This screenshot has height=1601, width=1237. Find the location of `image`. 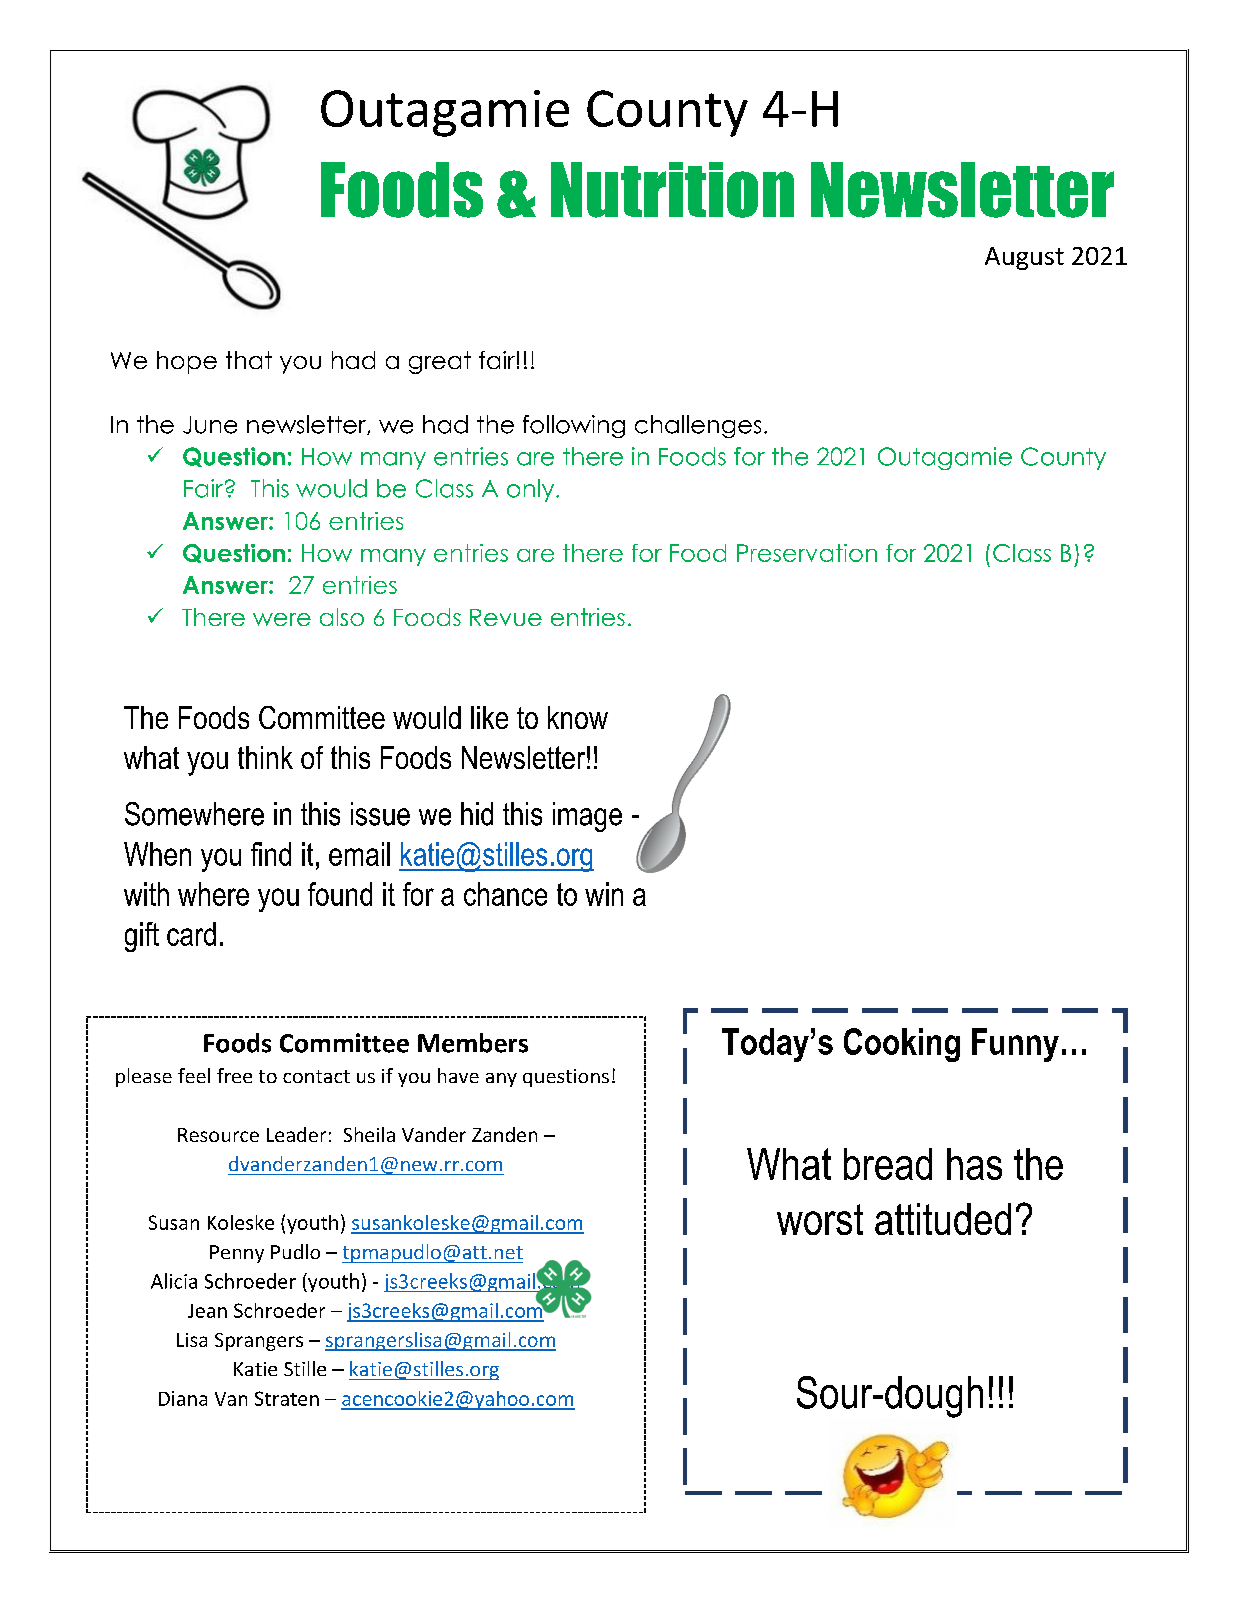

image is located at coordinates (587, 817).
